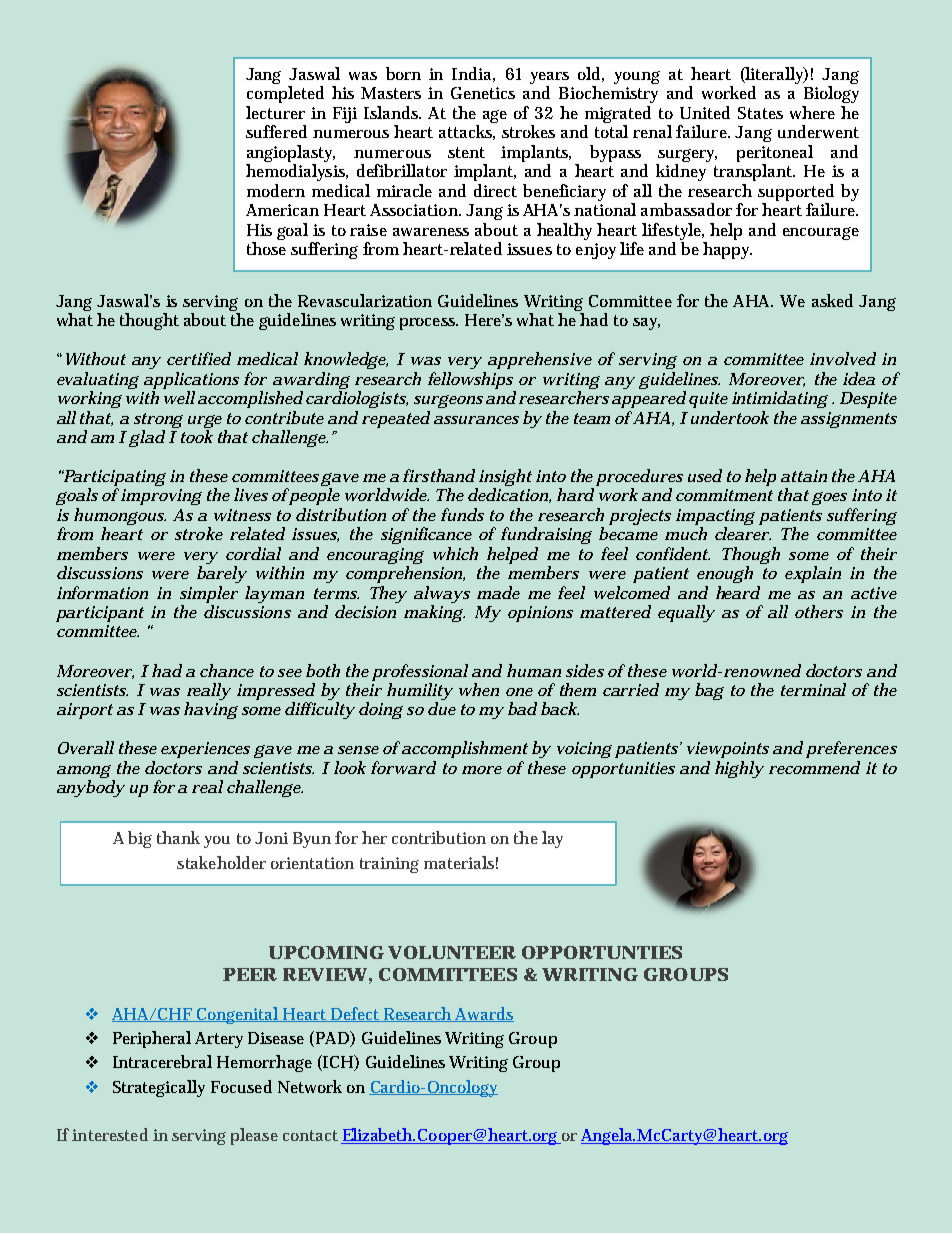 The image size is (952, 1233). Describe the element at coordinates (540, 360) in the image. I see `apprehensive` at that location.
